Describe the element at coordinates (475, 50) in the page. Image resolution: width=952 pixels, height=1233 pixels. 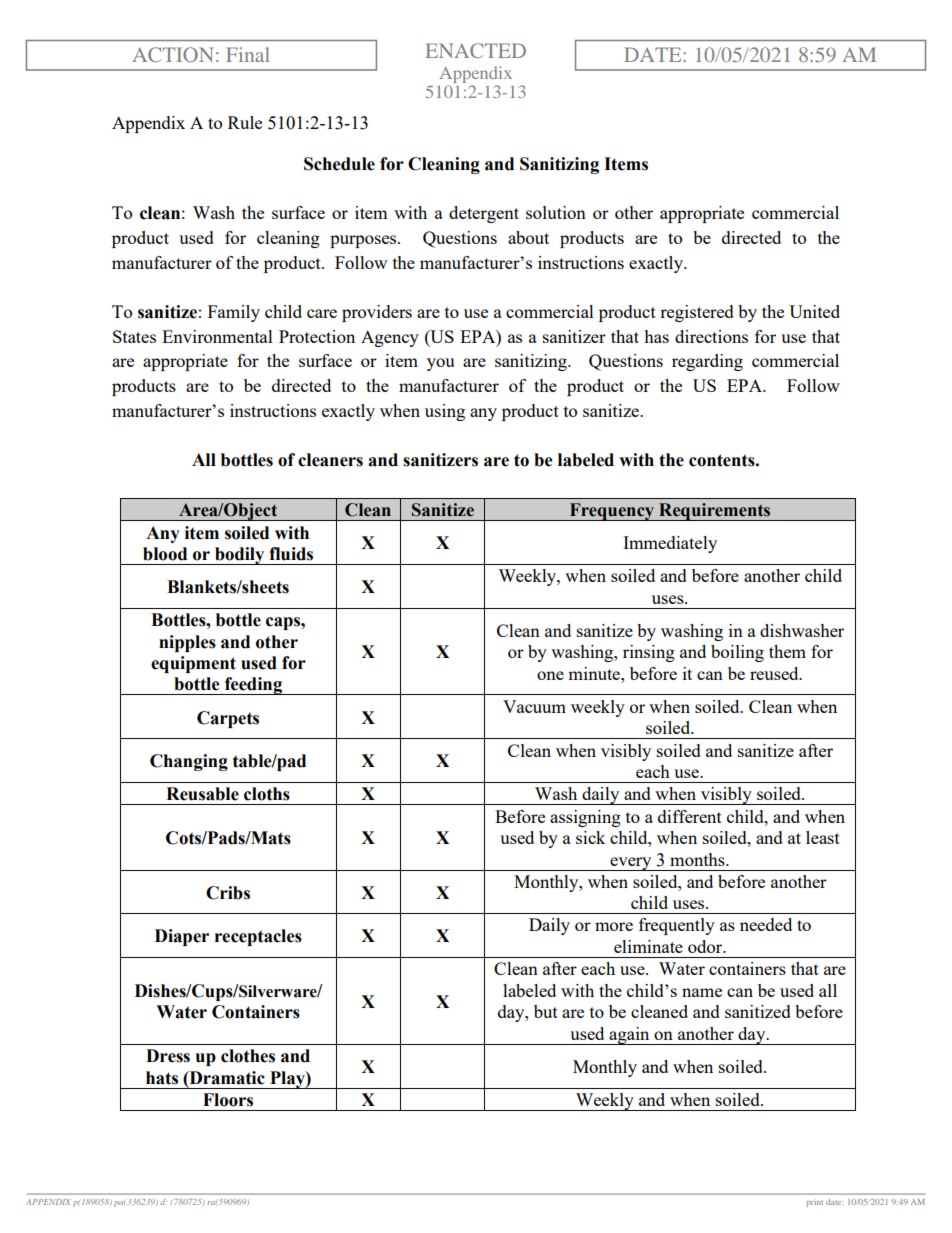
I see `ENACTED` at that location.
